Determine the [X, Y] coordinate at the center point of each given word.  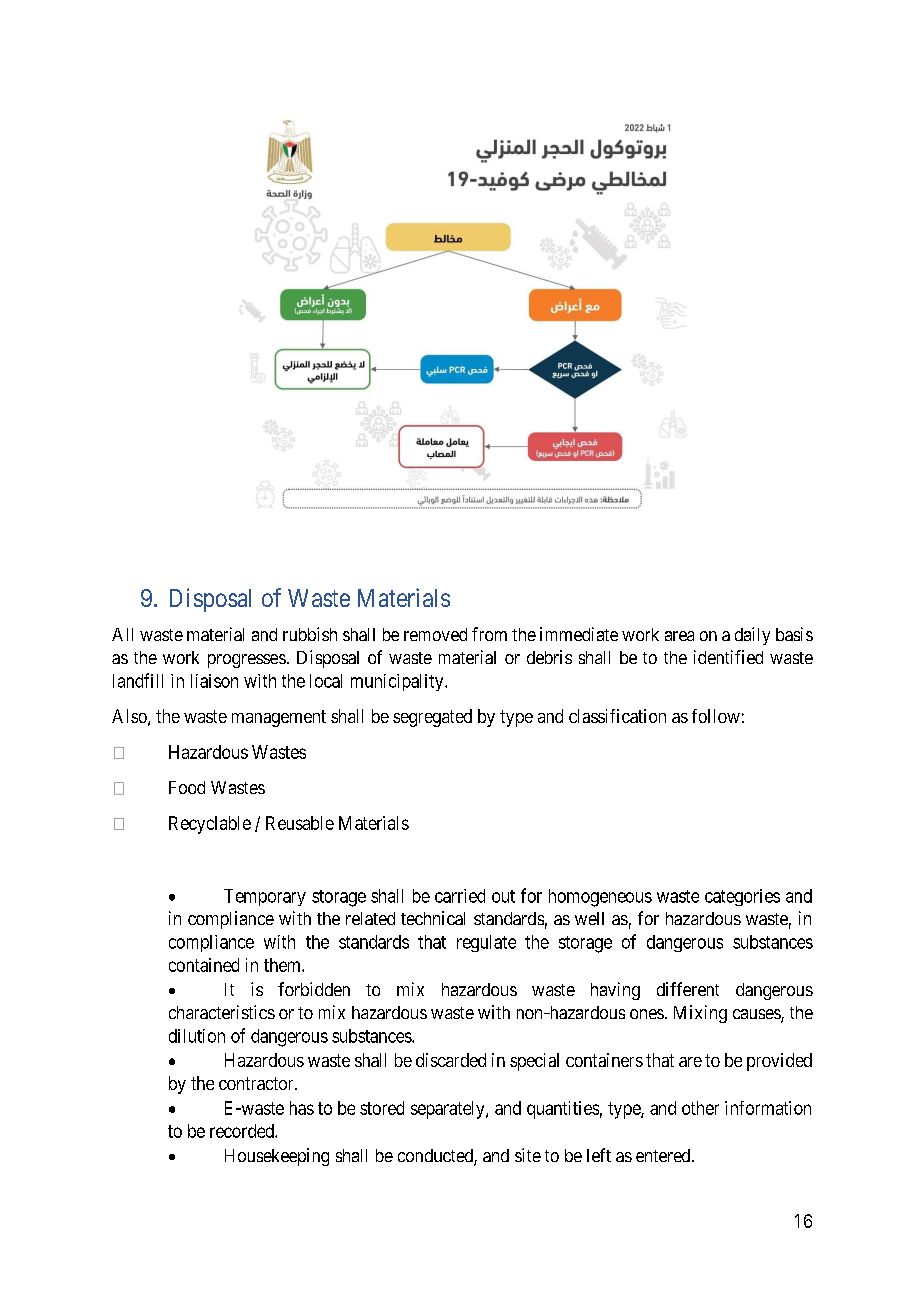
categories [742, 897]
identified [728, 657]
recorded [243, 1131]
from [489, 634]
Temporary [265, 897]
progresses [247, 661]
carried [460, 896]
